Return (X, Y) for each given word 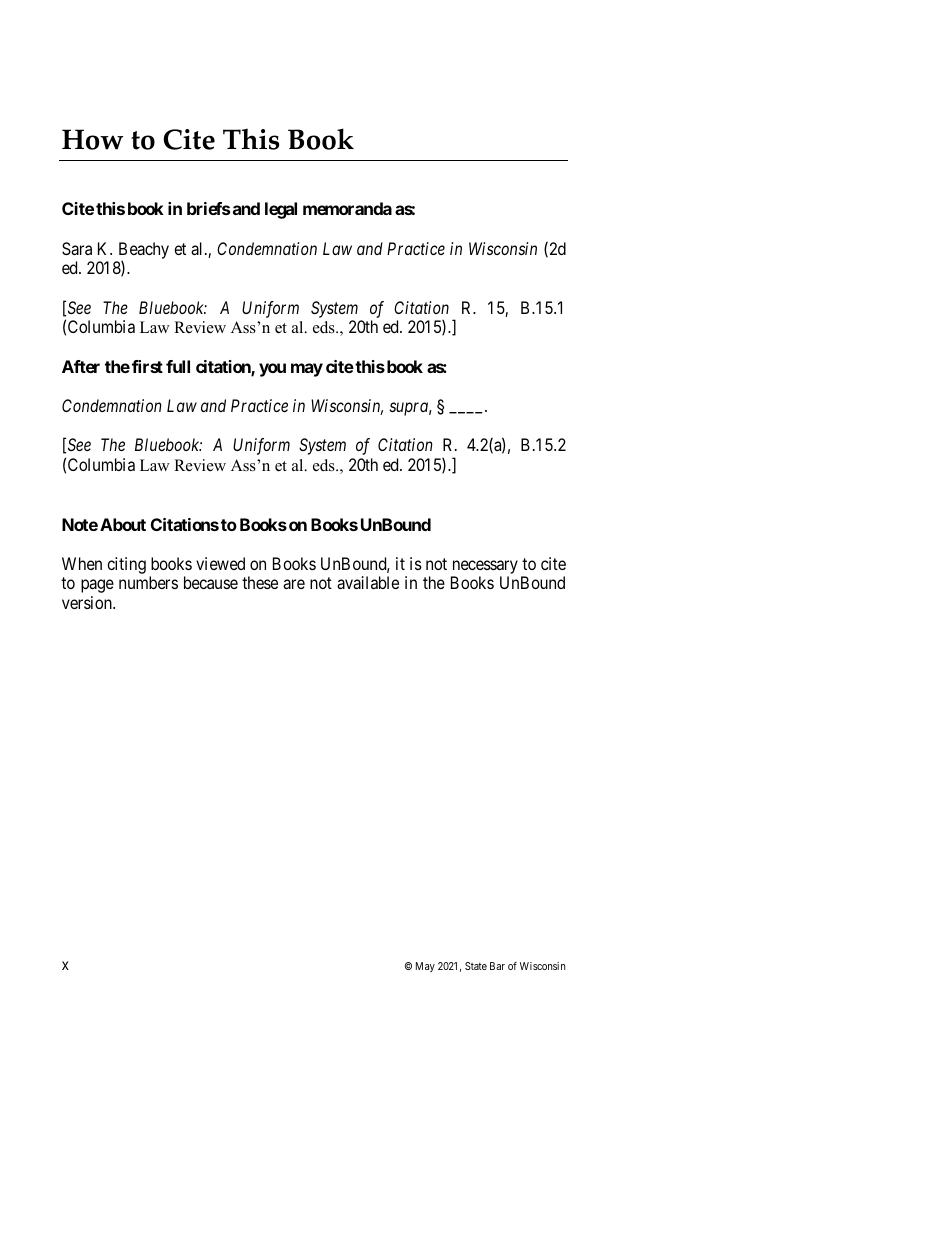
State (476, 966)
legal (281, 210)
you (272, 370)
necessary (485, 567)
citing (126, 565)
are (294, 584)
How (92, 139)
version (88, 602)
